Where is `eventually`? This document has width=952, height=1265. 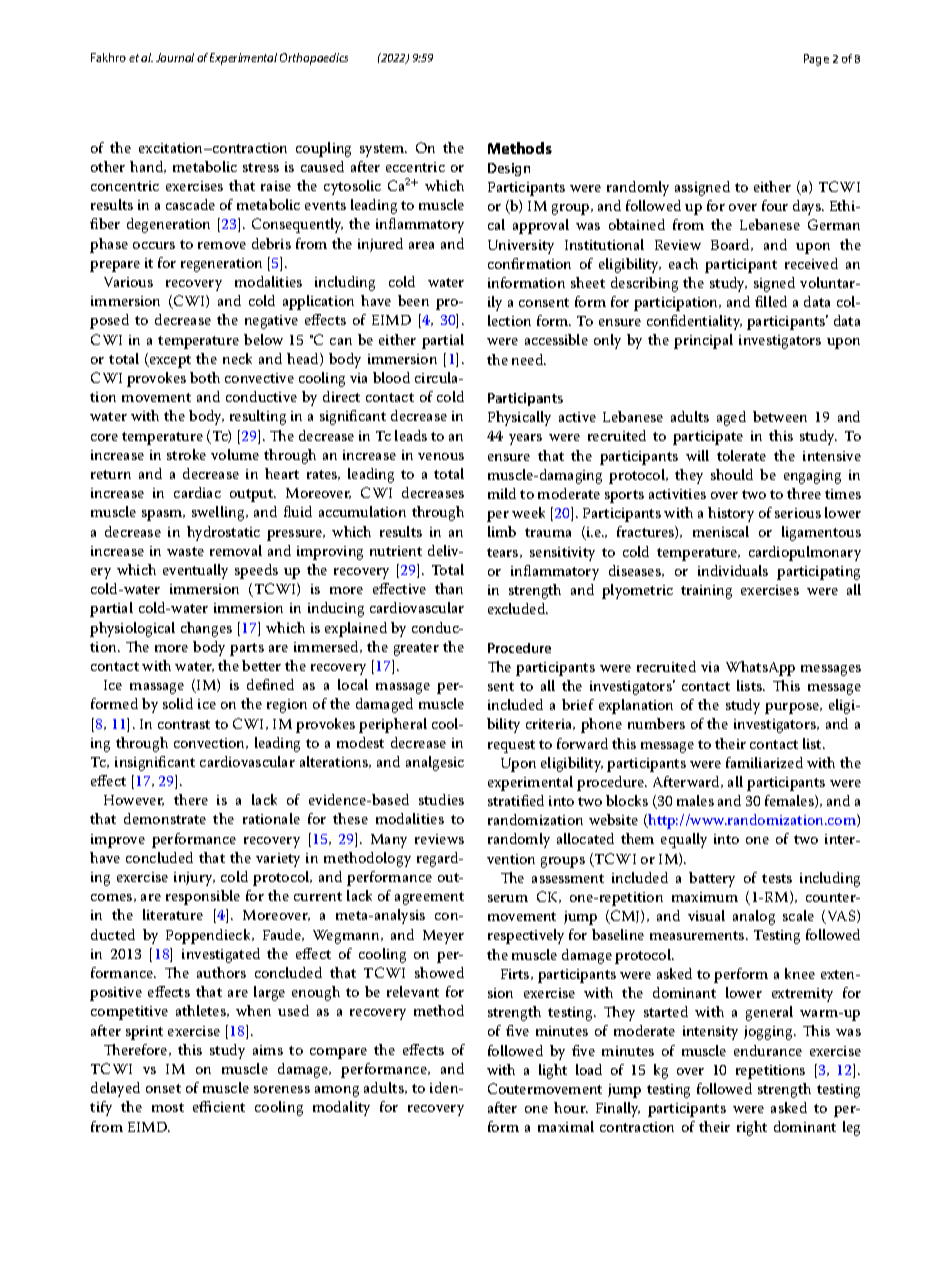 eventually is located at coordinates (195, 571).
